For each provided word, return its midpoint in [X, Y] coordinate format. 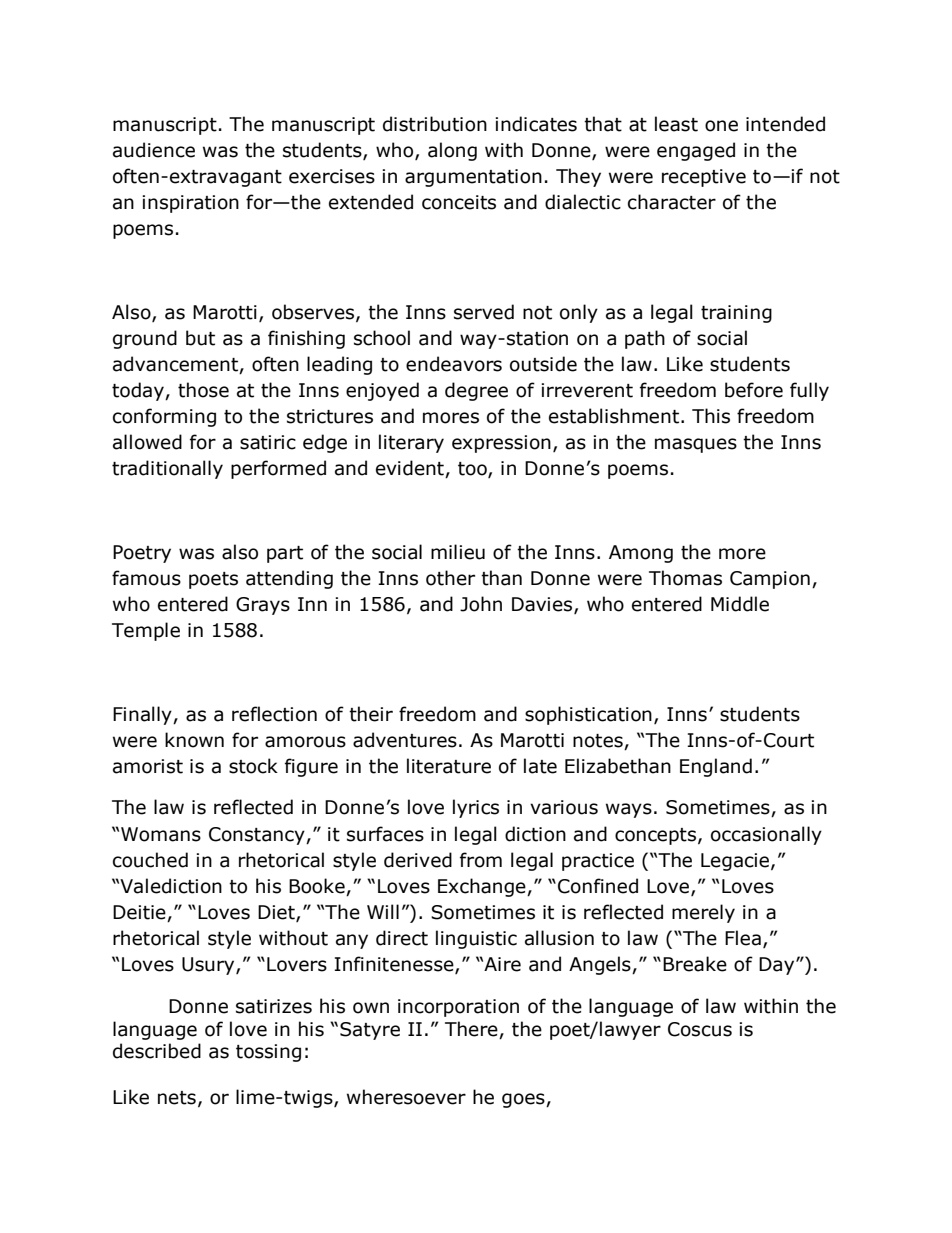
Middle [740, 604]
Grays [263, 606]
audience [154, 150]
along [452, 151]
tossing [268, 1053]
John [481, 604]
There [471, 1029]
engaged [696, 151]
